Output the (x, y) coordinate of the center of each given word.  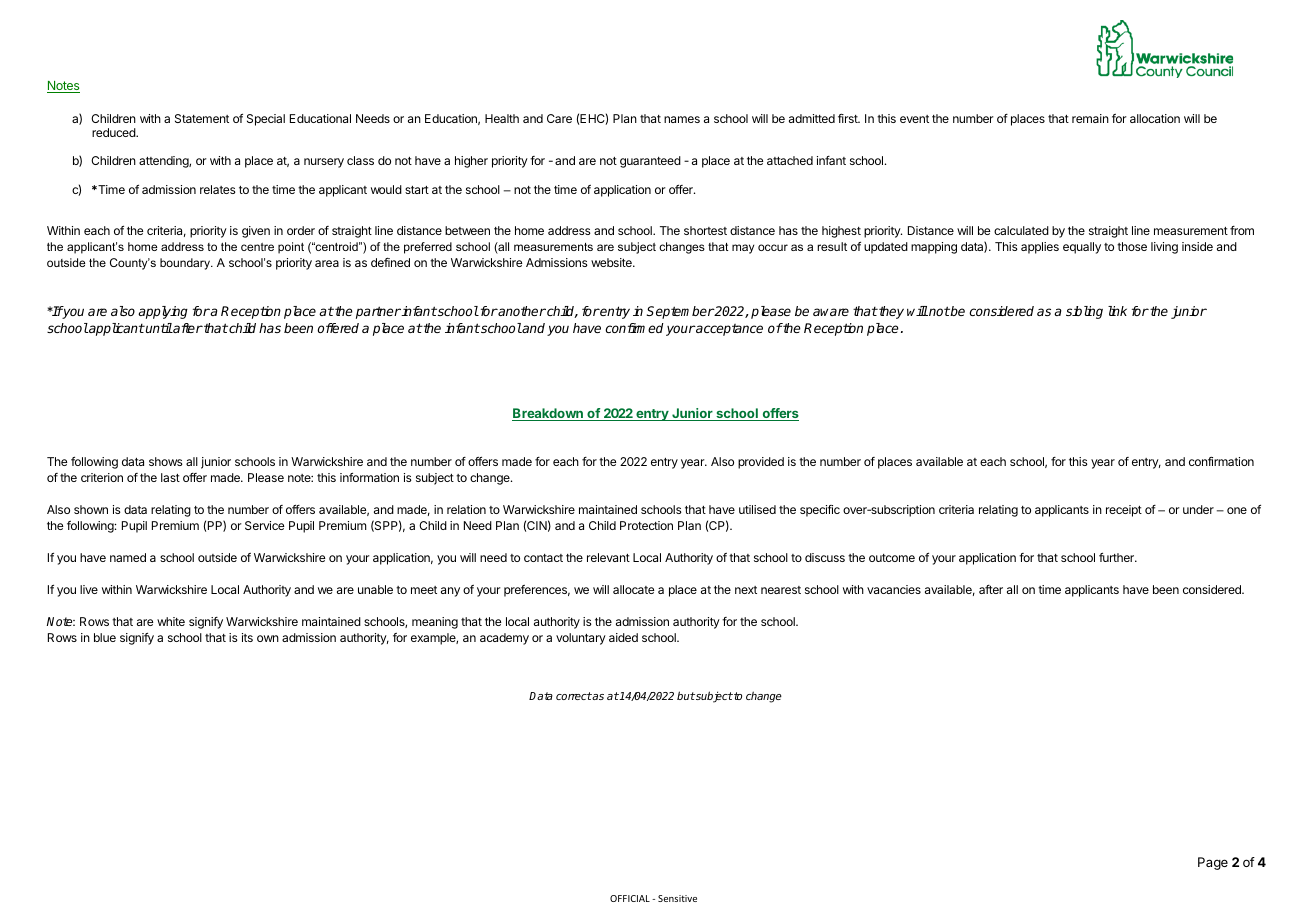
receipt (1124, 511)
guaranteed (650, 162)
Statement (202, 118)
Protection (646, 525)
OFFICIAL (630, 898)
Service (264, 525)
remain (1090, 118)
